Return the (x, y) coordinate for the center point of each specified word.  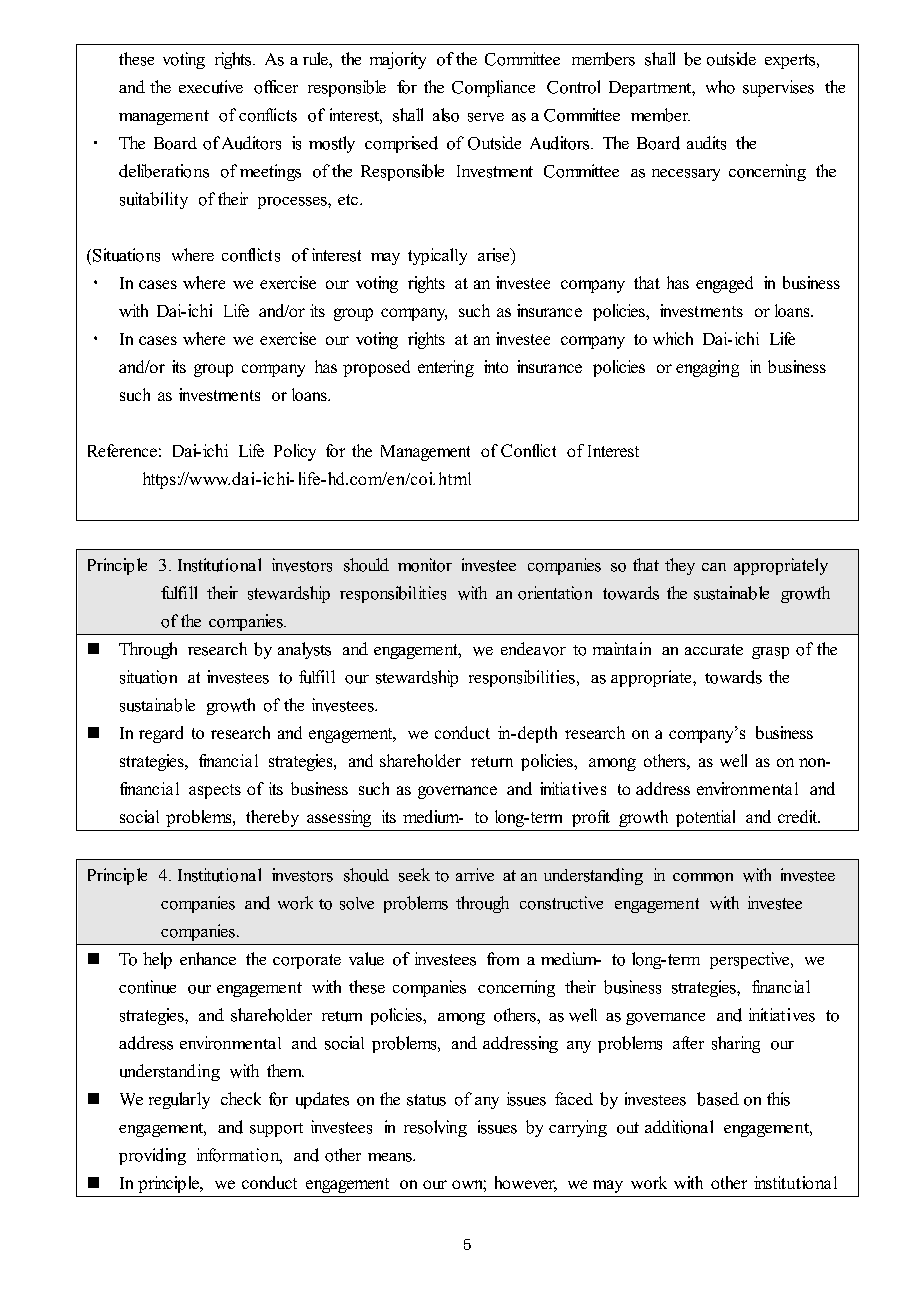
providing (152, 1156)
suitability (154, 200)
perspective (751, 960)
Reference (122, 450)
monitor (425, 565)
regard (161, 734)
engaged (724, 284)
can (714, 567)
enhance (208, 958)
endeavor (533, 649)
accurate (714, 649)
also (446, 115)
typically (437, 256)
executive (211, 87)
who (720, 87)
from (503, 959)
